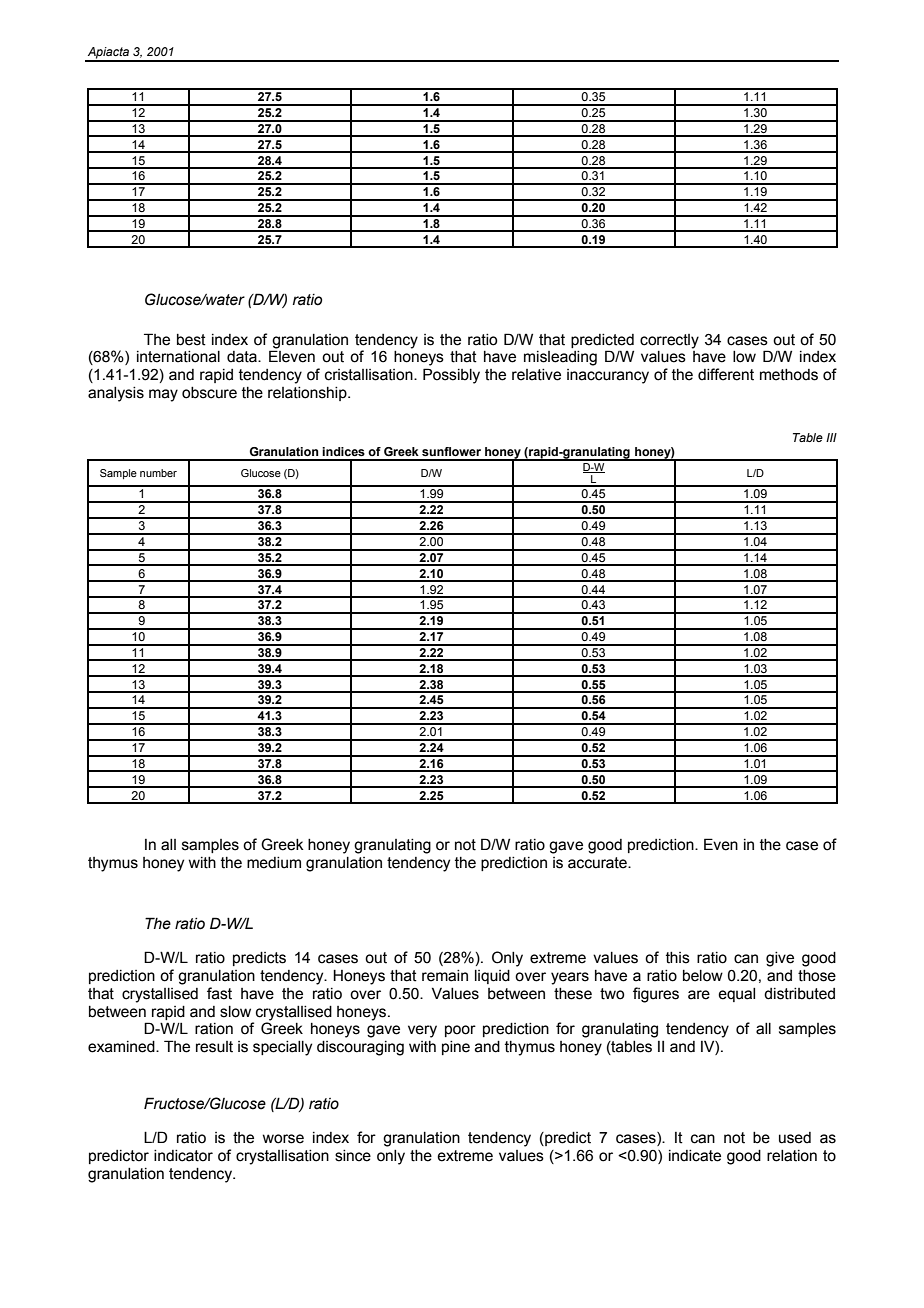  I want to click on number, so click(158, 473).
